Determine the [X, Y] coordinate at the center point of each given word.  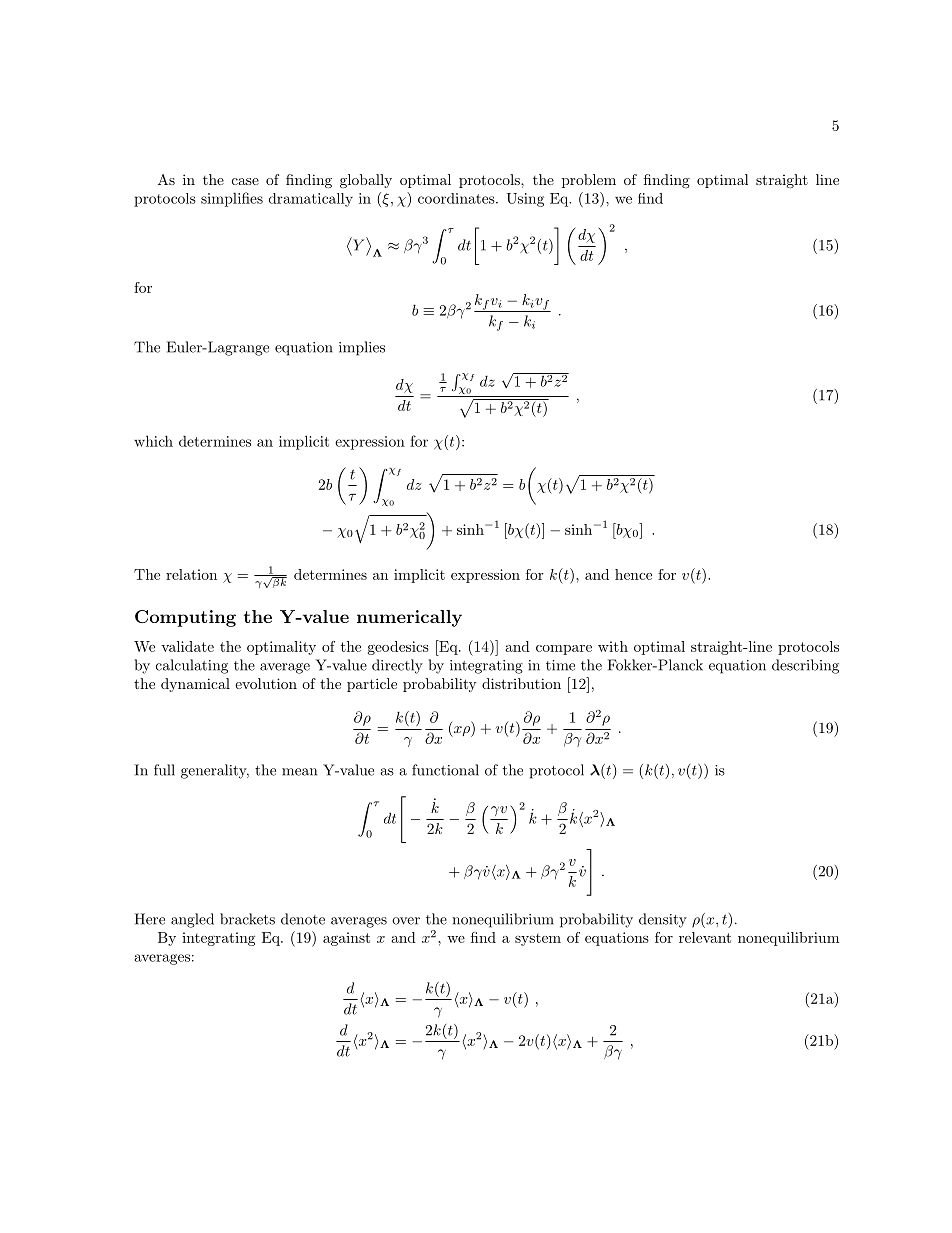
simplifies [232, 199]
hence [633, 574]
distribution [521, 683]
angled [192, 920]
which [153, 441]
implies [362, 348]
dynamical [195, 685]
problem [589, 181]
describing [805, 666]
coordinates [457, 198]
